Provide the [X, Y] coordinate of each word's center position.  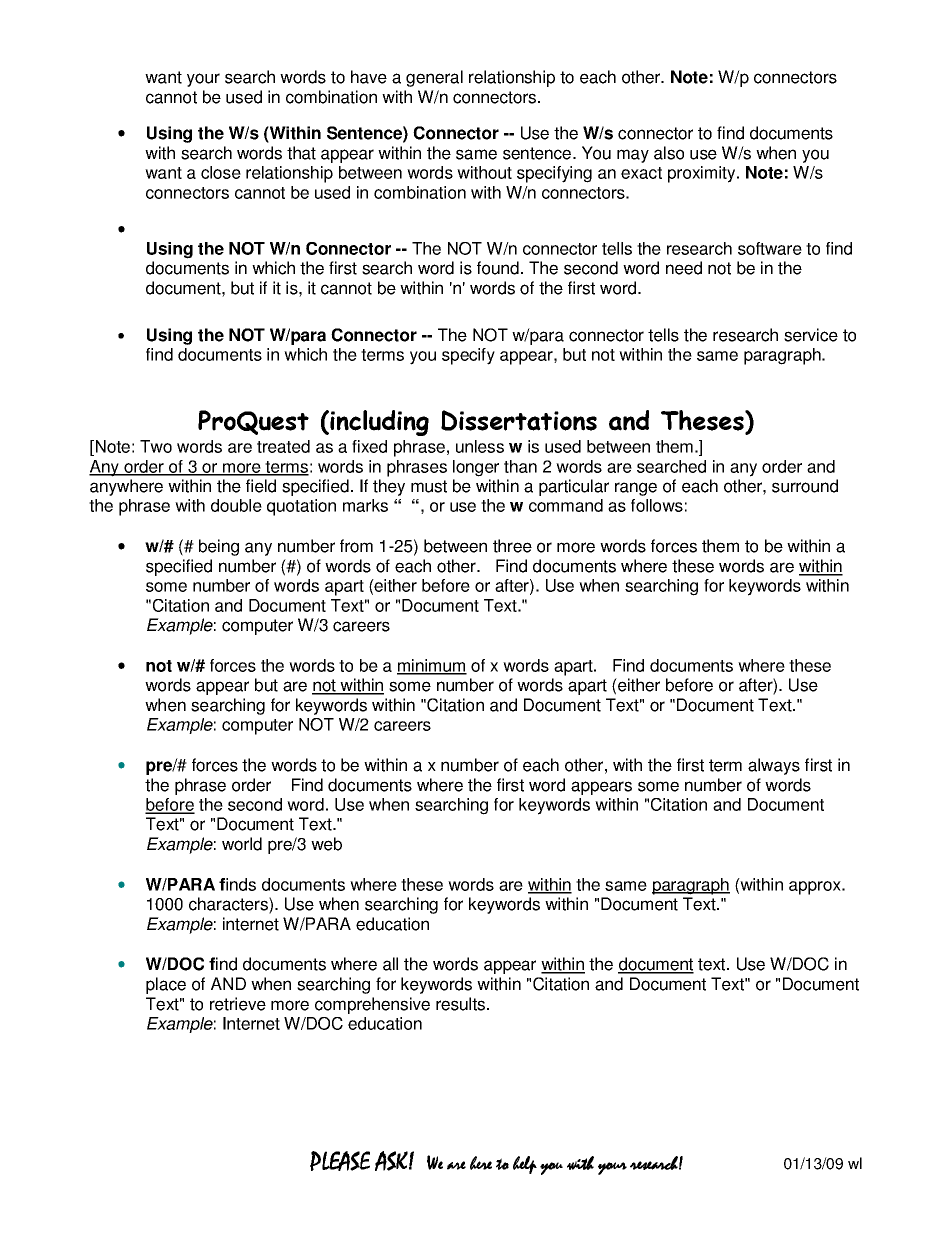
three [512, 546]
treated [283, 446]
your [203, 80]
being [219, 547]
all [390, 964]
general [434, 78]
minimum [432, 666]
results [460, 1004]
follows [657, 505]
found [498, 268]
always [774, 766]
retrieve [238, 1004]
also [669, 153]
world [242, 844]
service [811, 335]
